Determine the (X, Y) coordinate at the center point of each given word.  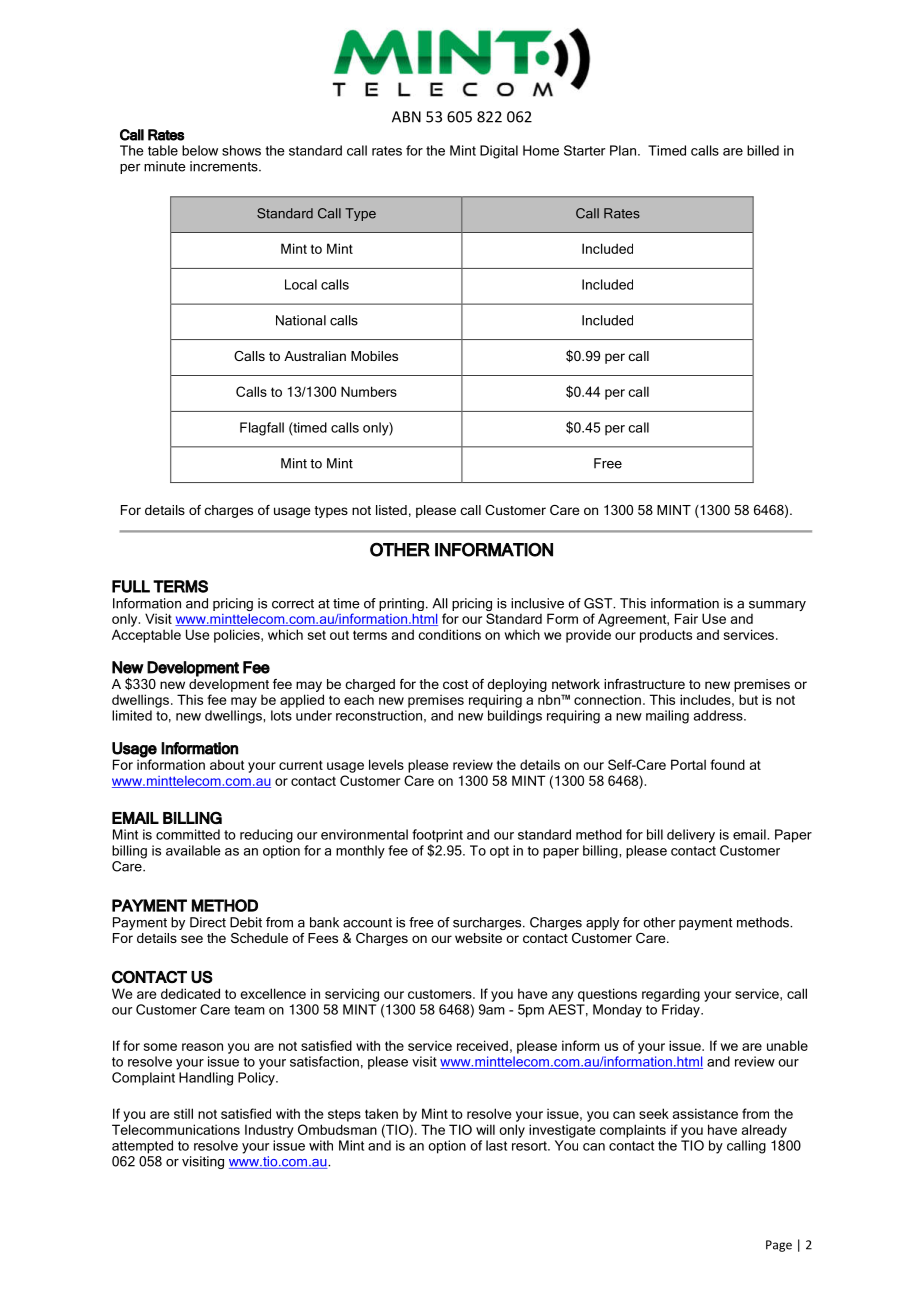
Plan (624, 150)
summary (777, 606)
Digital (499, 152)
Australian (315, 356)
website (478, 938)
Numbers (369, 391)
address (719, 715)
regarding (671, 995)
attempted (142, 1147)
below (200, 150)
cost (456, 684)
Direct (208, 922)
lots (281, 715)
